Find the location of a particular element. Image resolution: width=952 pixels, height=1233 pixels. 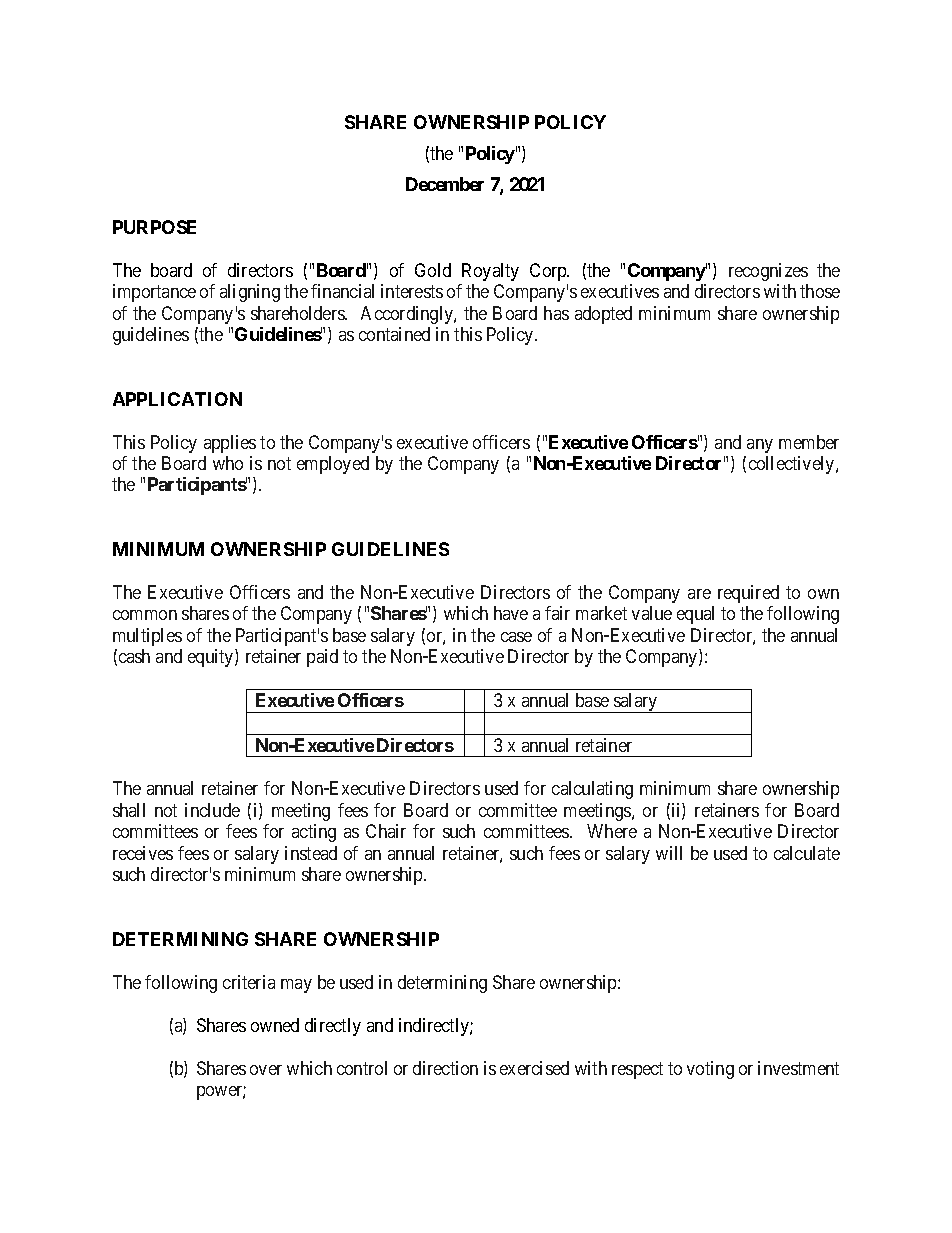

have is located at coordinates (511, 613).
